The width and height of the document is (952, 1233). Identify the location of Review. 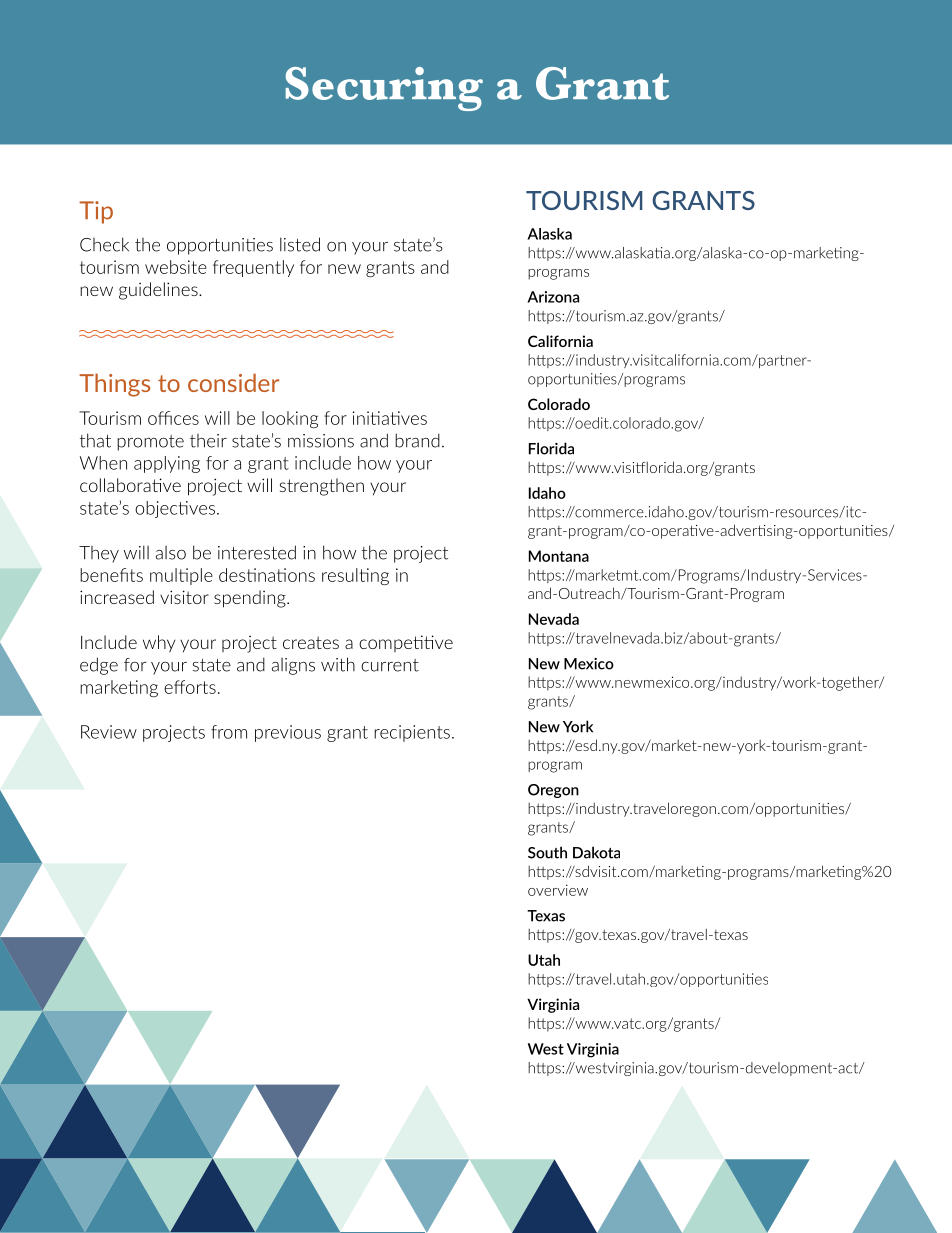
(109, 732).
